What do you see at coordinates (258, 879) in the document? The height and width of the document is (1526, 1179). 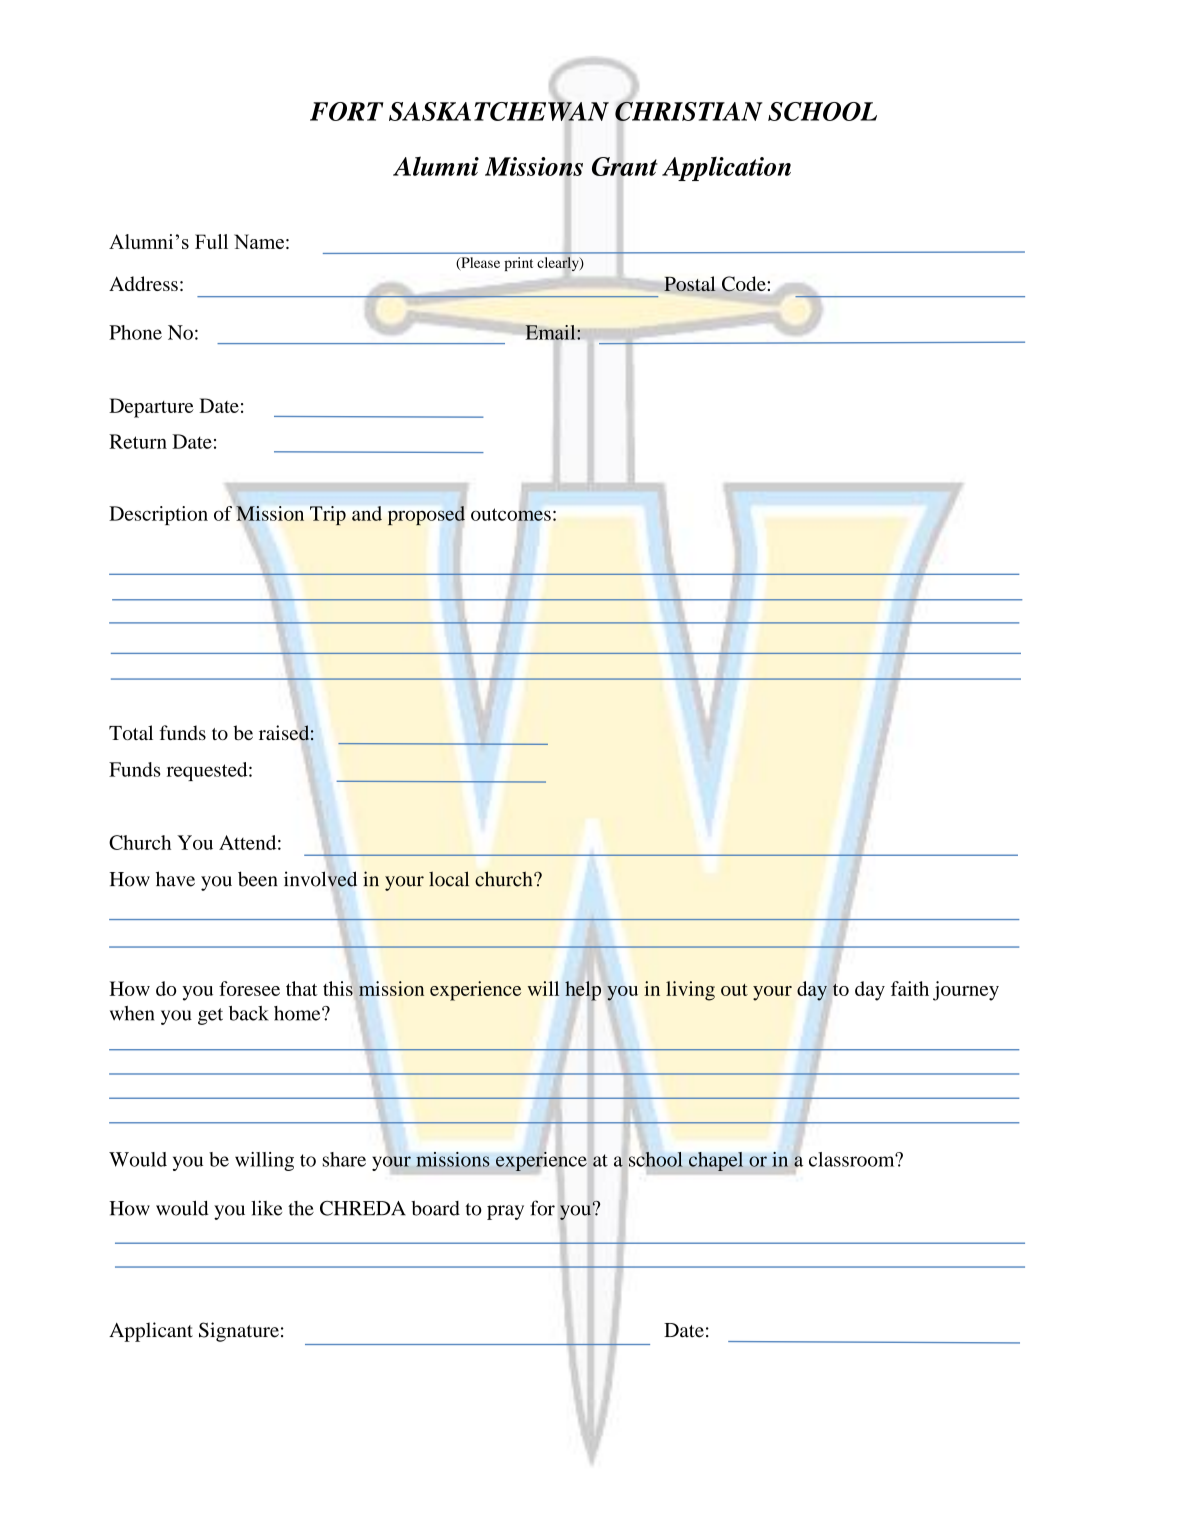 I see `been` at bounding box center [258, 879].
